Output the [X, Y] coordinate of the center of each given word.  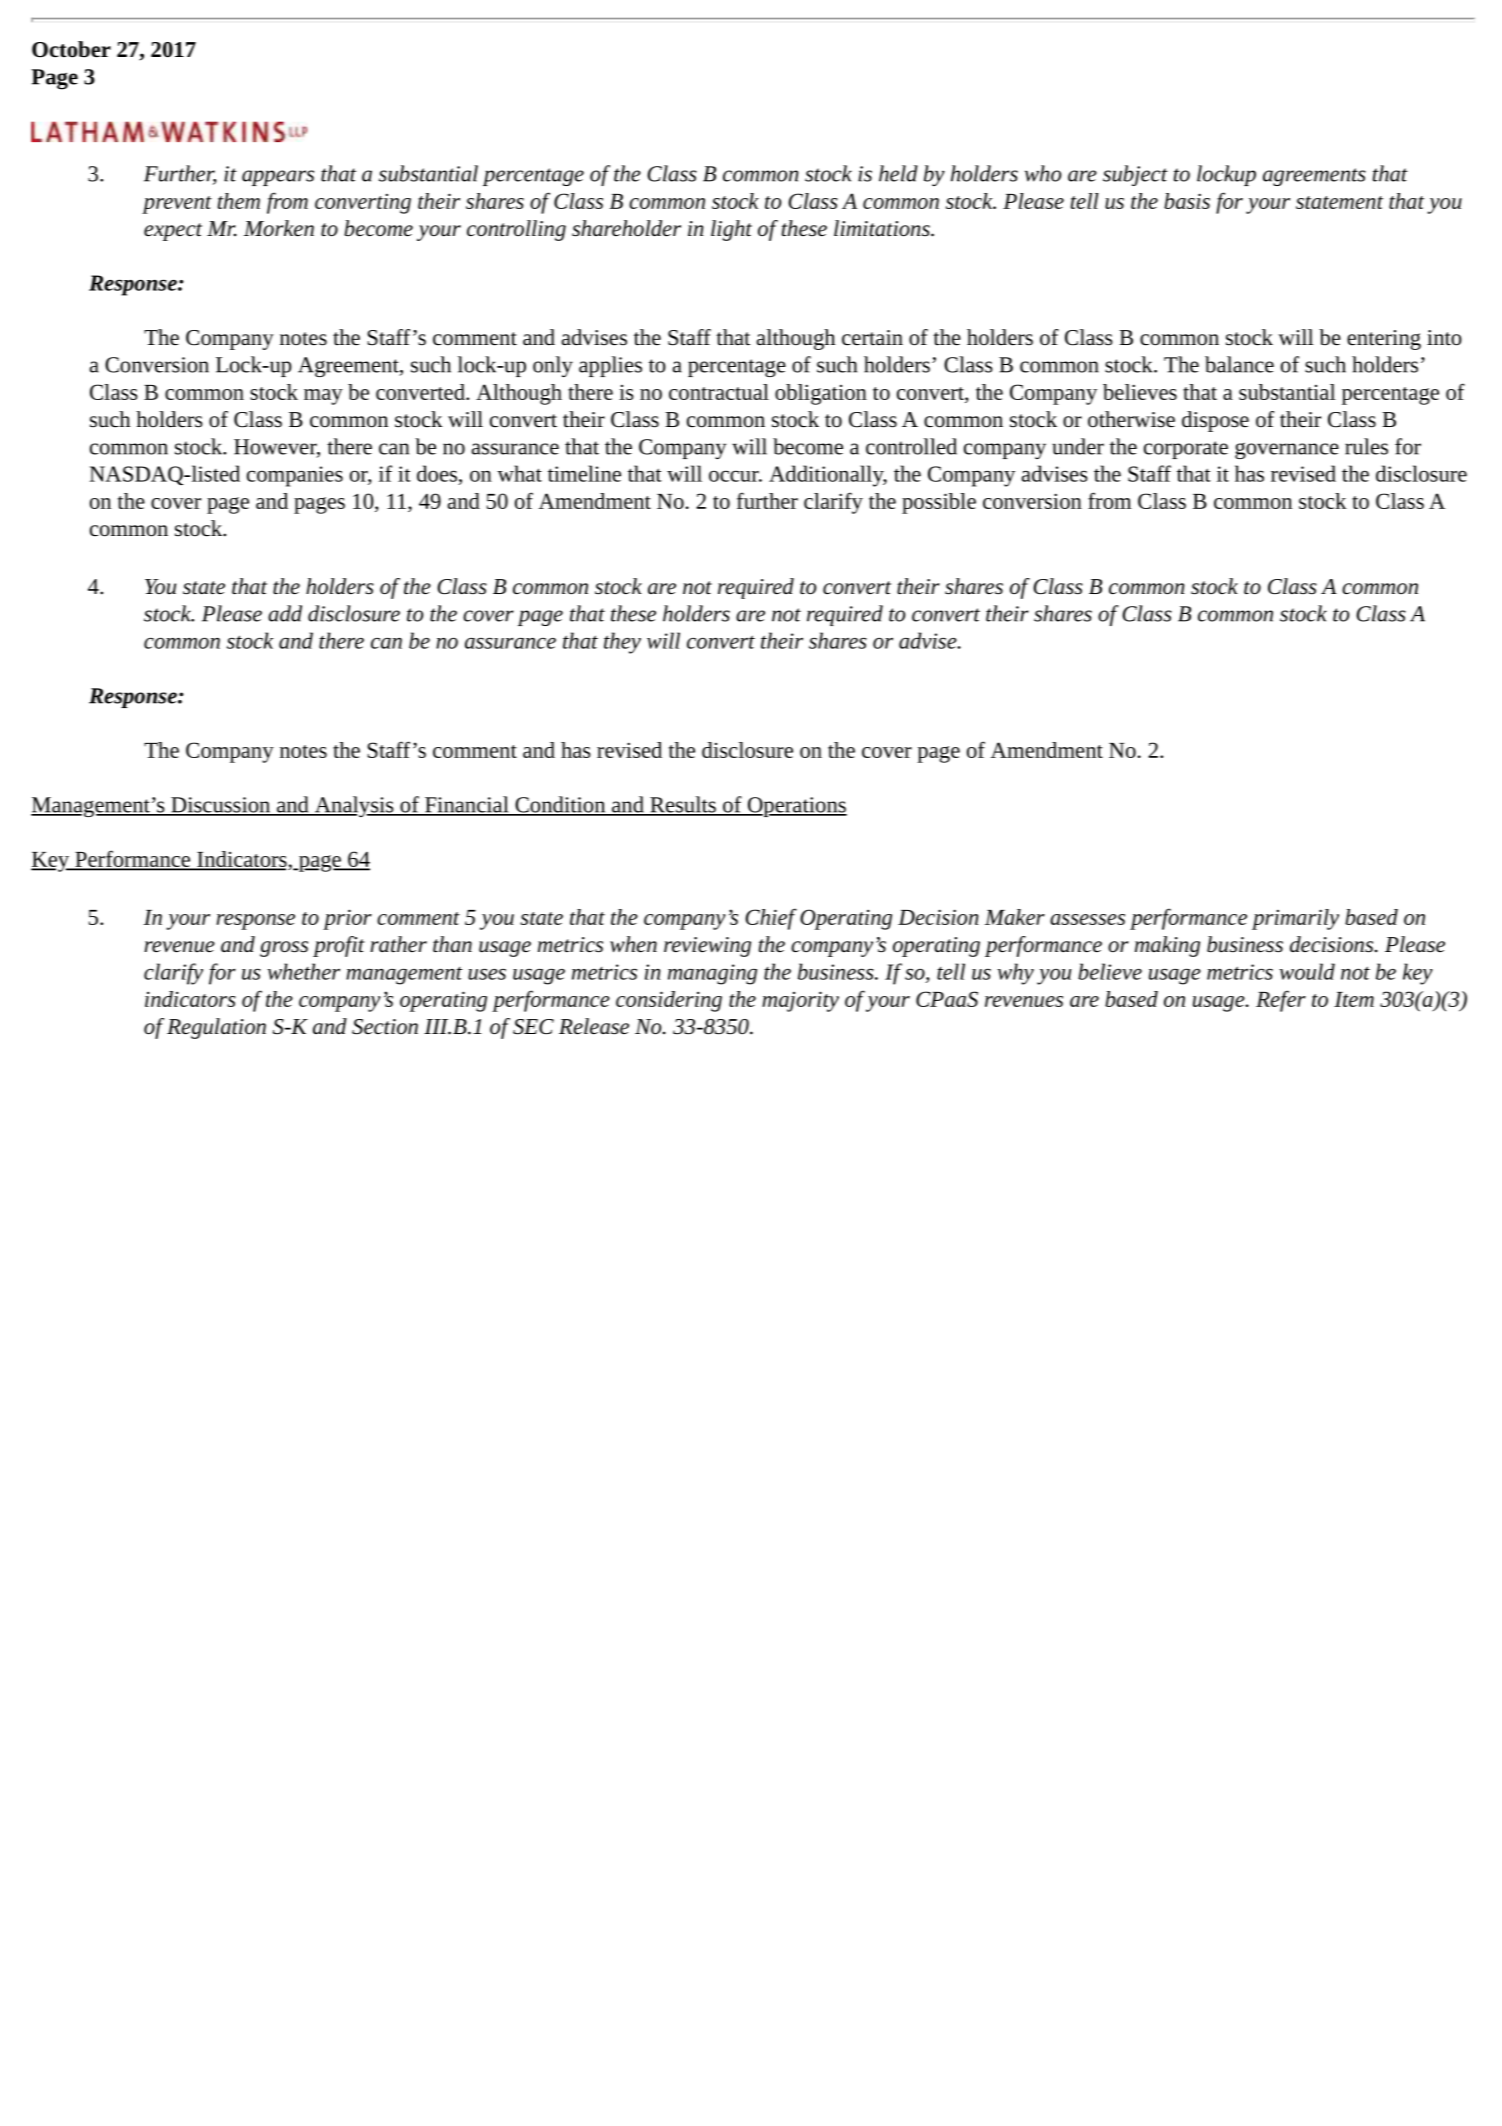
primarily [1295, 919]
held [898, 173]
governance [1287, 450]
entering [1384, 340]
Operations [796, 807]
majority [800, 1001]
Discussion [221, 806]
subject [1135, 175]
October [71, 49]
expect [173, 232]
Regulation [216, 1028]
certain [872, 338]
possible [939, 503]
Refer [1281, 1001]
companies [295, 476]
